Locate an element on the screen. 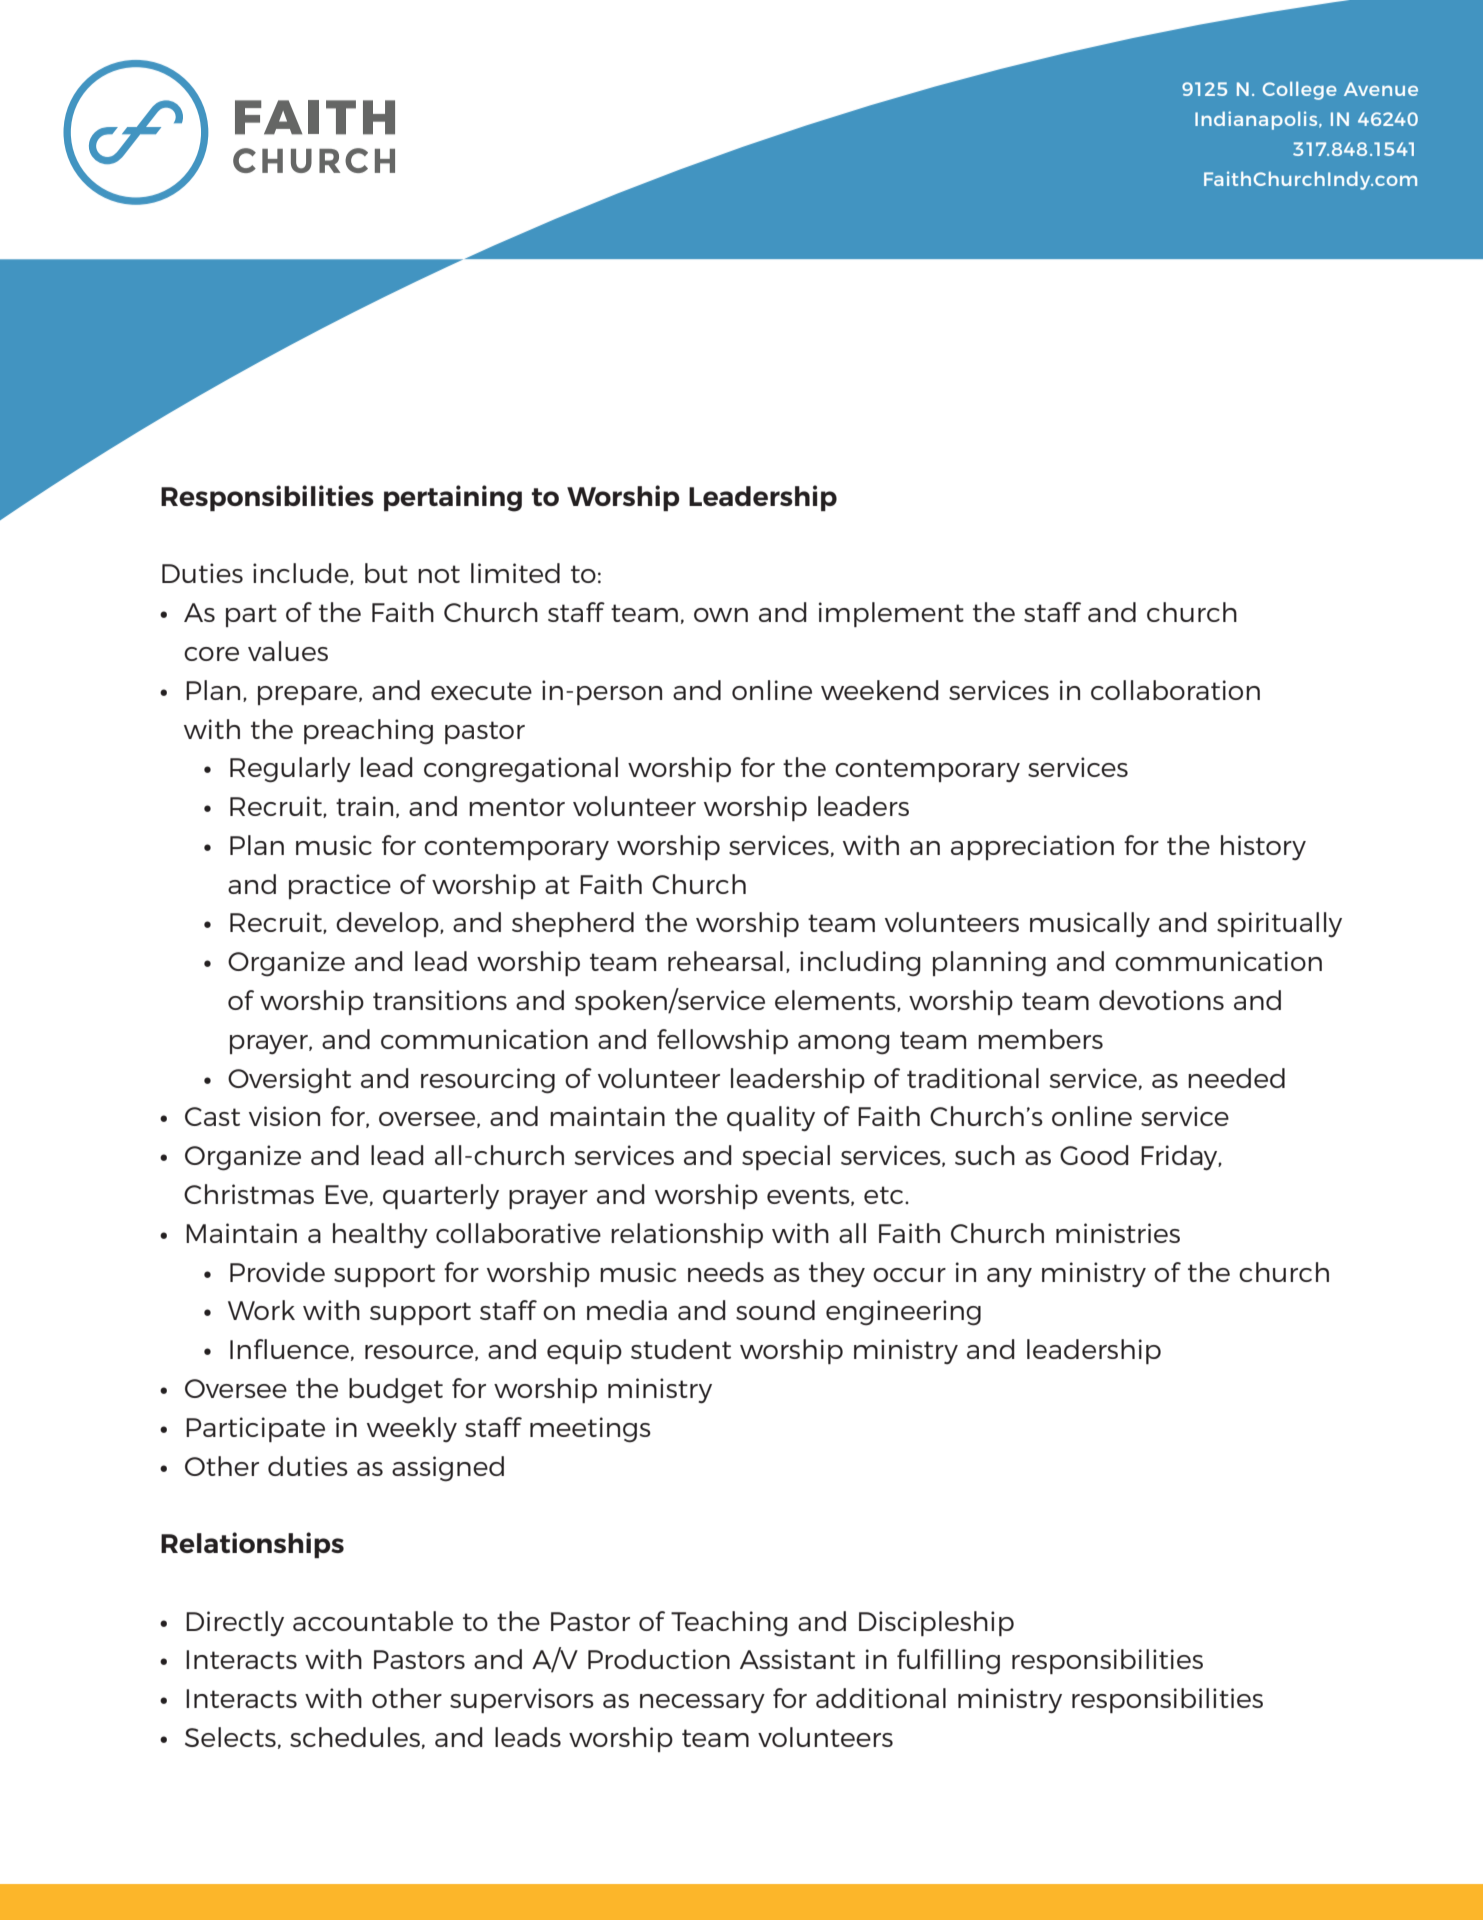 The image size is (1483, 1920). Avenue is located at coordinates (1381, 89).
